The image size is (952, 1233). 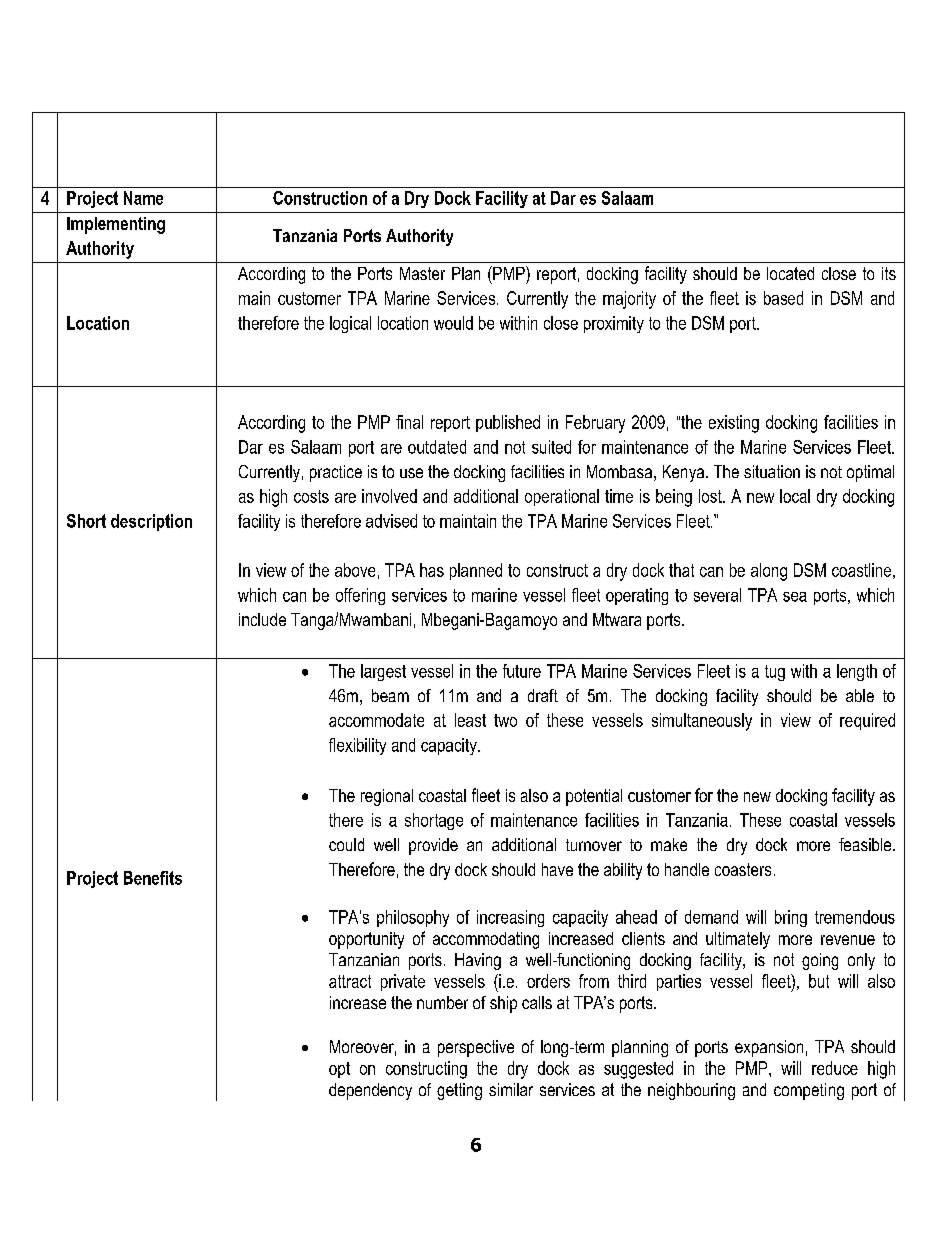 I want to click on dependency, so click(x=370, y=1091).
